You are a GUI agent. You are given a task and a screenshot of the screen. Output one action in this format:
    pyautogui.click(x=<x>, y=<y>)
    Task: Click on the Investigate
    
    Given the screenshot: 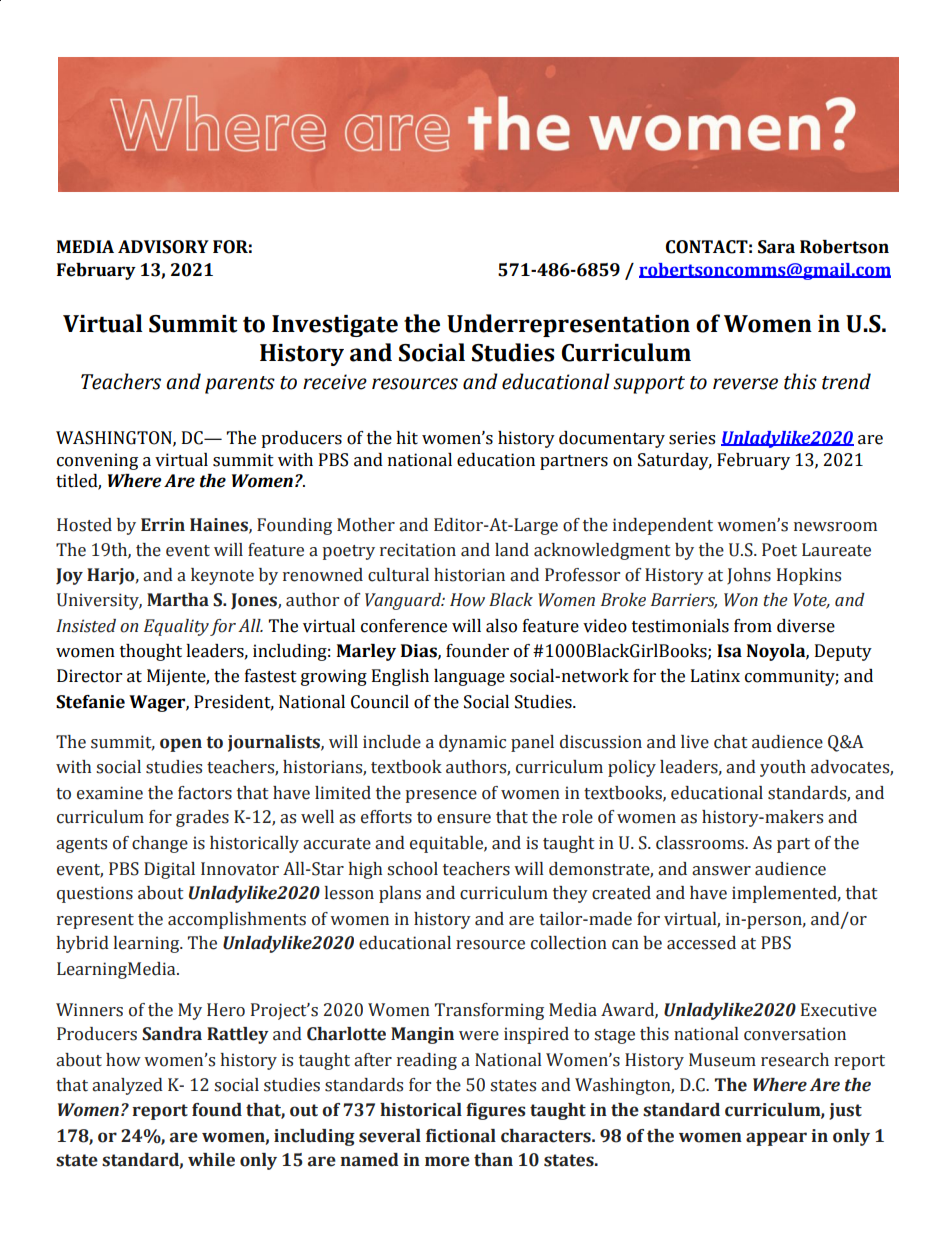 What is the action you would take?
    pyautogui.click(x=335, y=326)
